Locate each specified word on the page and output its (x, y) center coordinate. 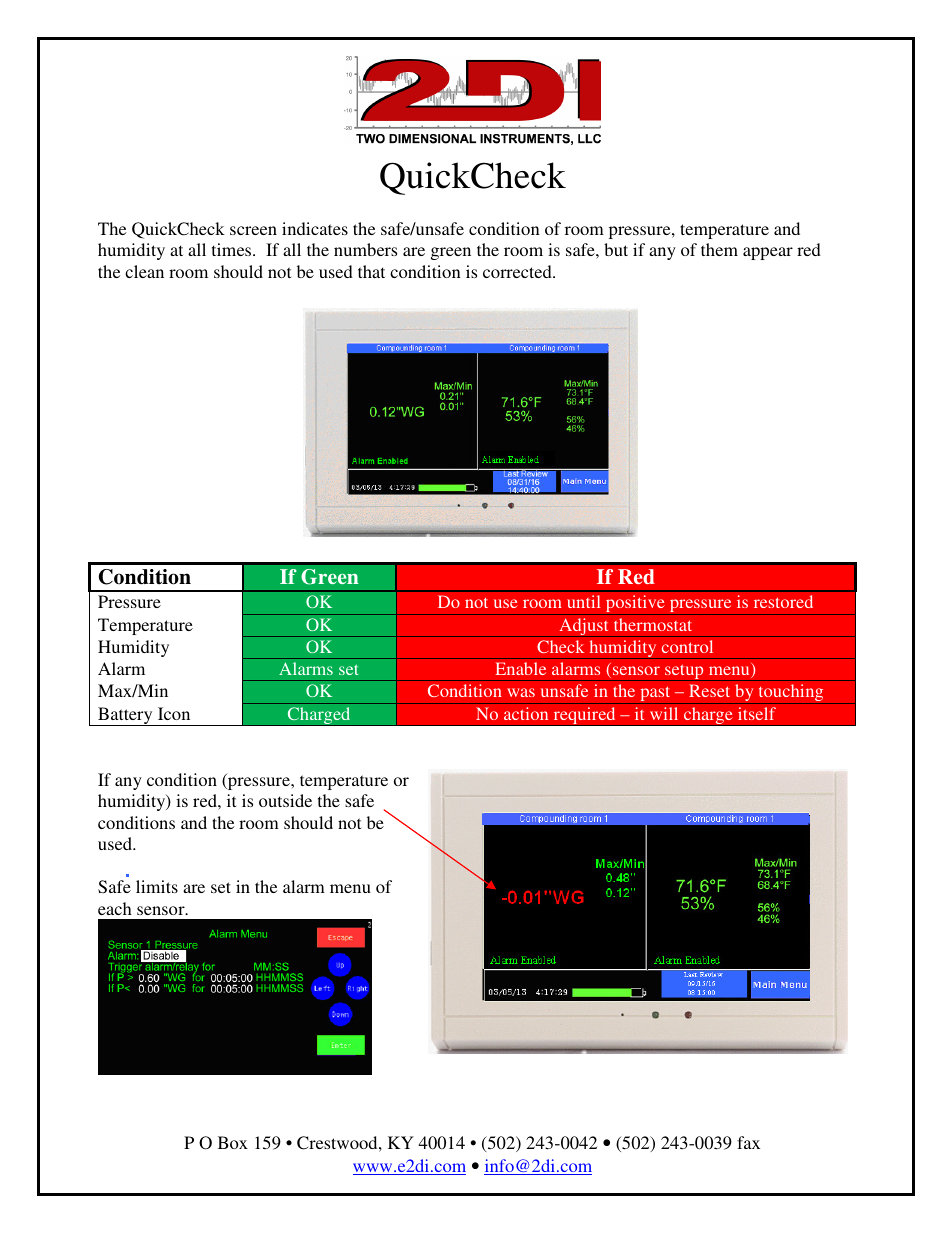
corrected (518, 271)
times (233, 249)
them (719, 249)
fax (748, 1142)
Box (233, 1142)
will (664, 713)
